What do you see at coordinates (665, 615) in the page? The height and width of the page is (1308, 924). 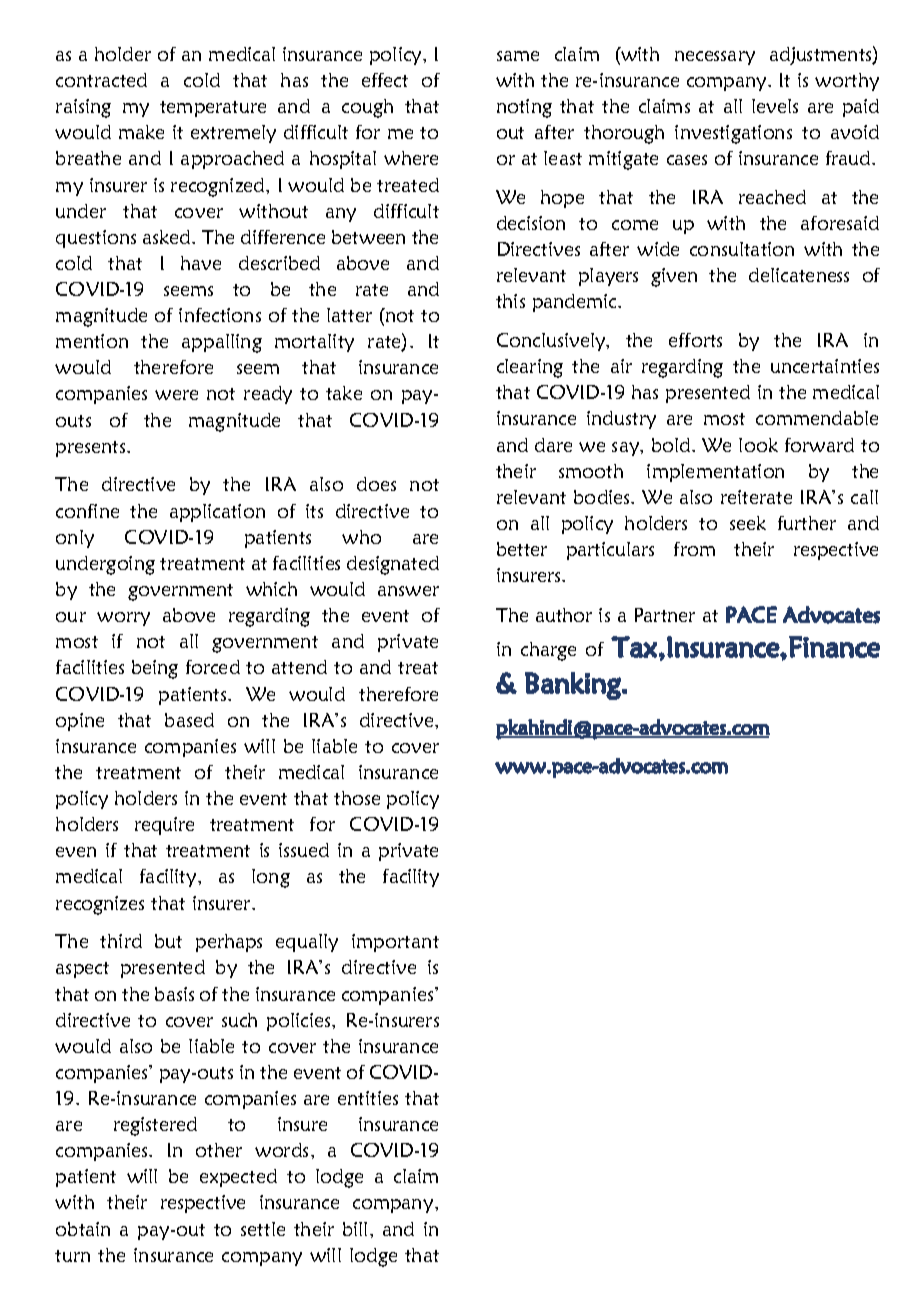 I see `Partner` at bounding box center [665, 615].
